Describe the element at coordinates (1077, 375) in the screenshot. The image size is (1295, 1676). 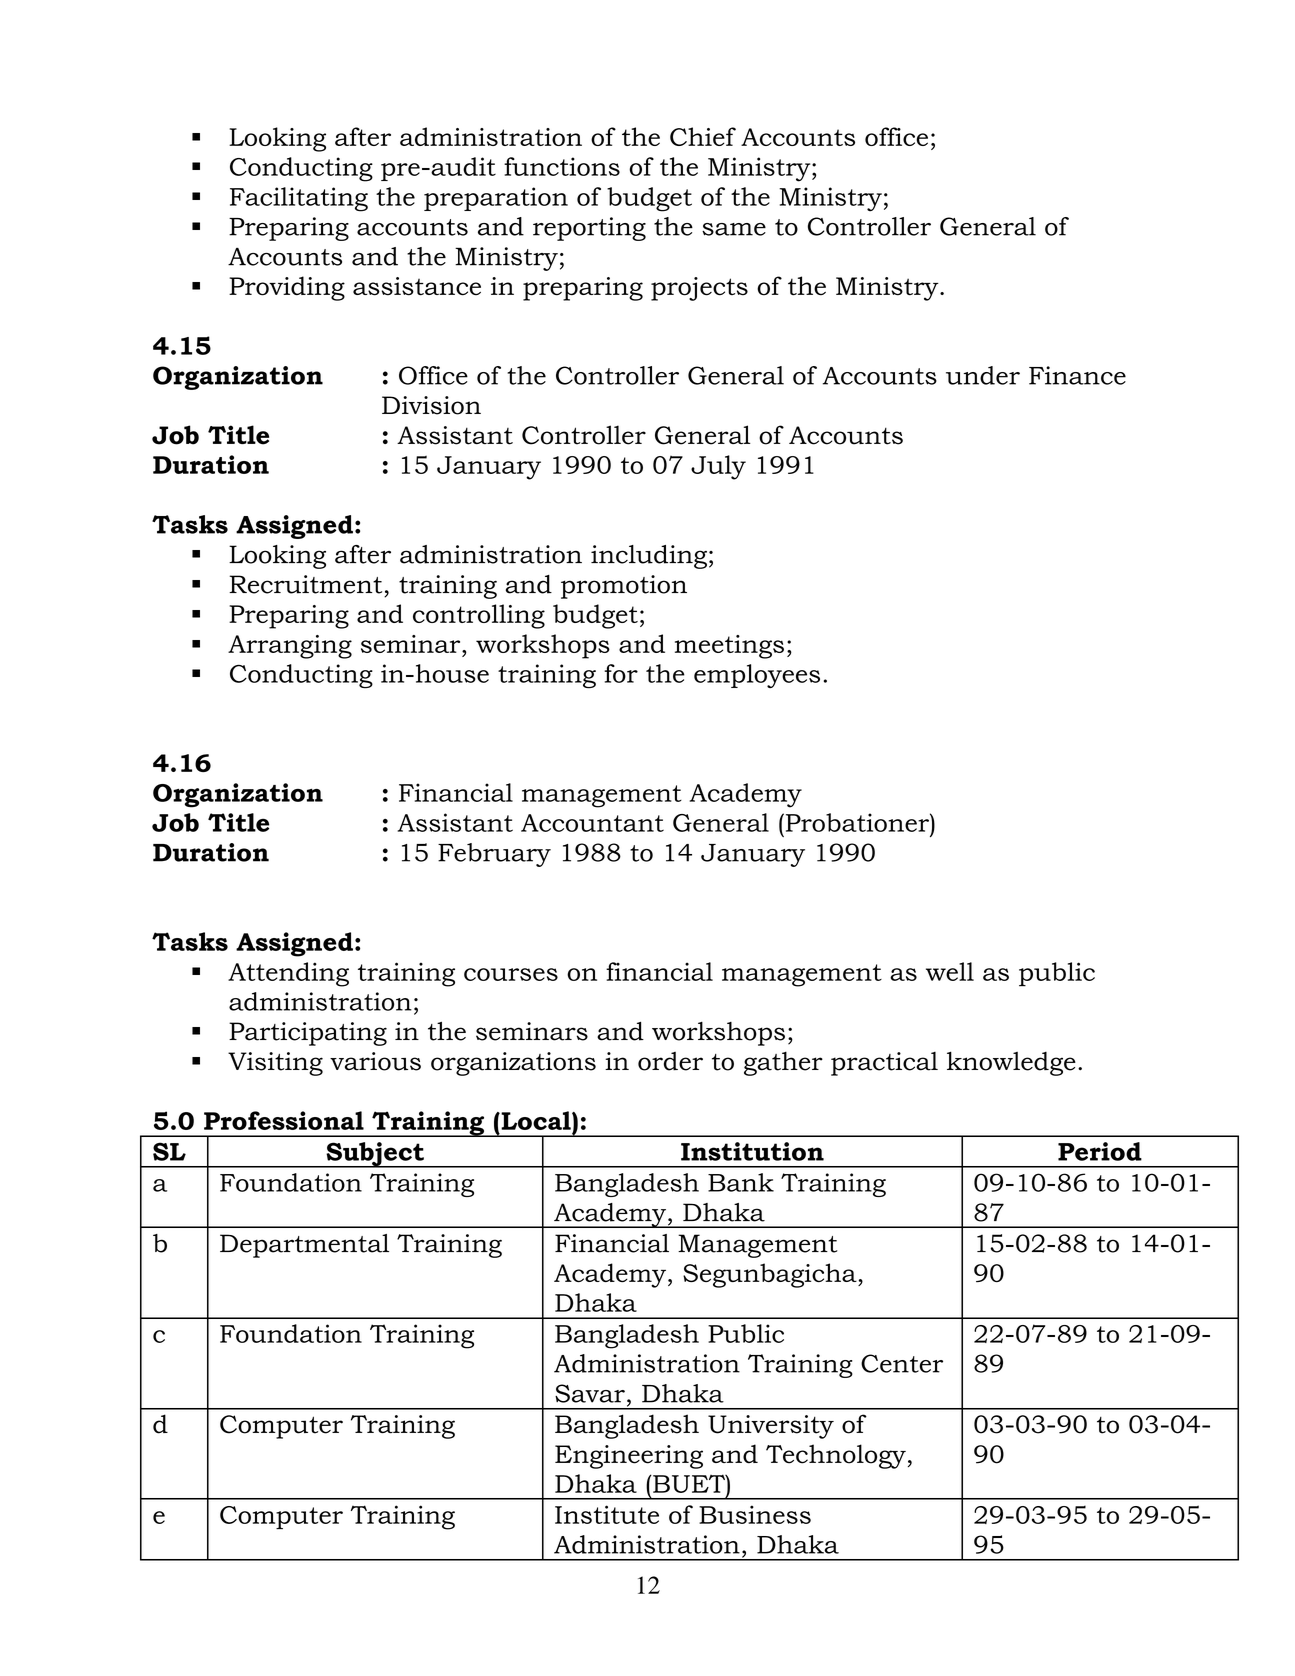
I see `Finance` at that location.
